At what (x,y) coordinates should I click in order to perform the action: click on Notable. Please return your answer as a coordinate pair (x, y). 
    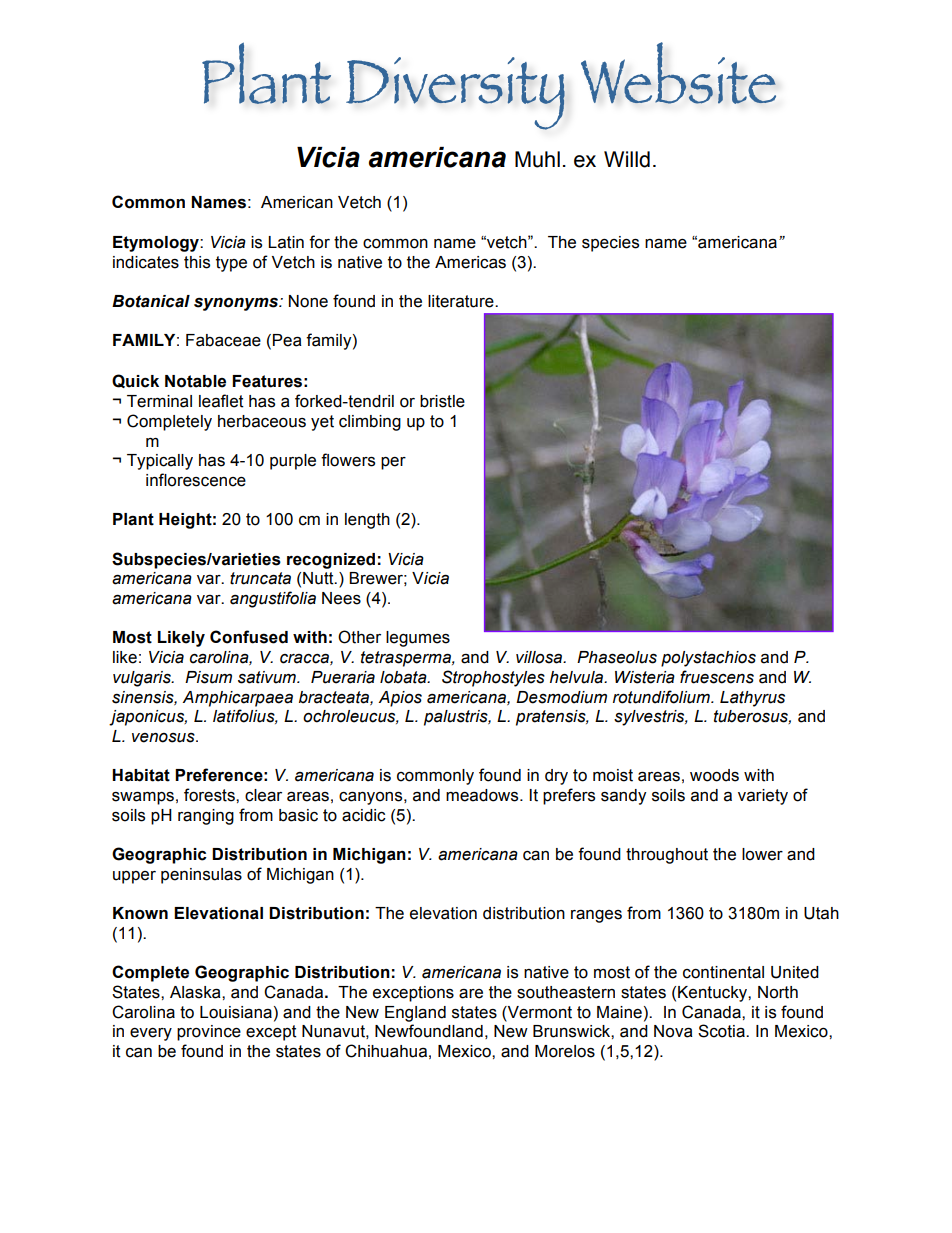
    Looking at the image, I should click on (195, 381).
